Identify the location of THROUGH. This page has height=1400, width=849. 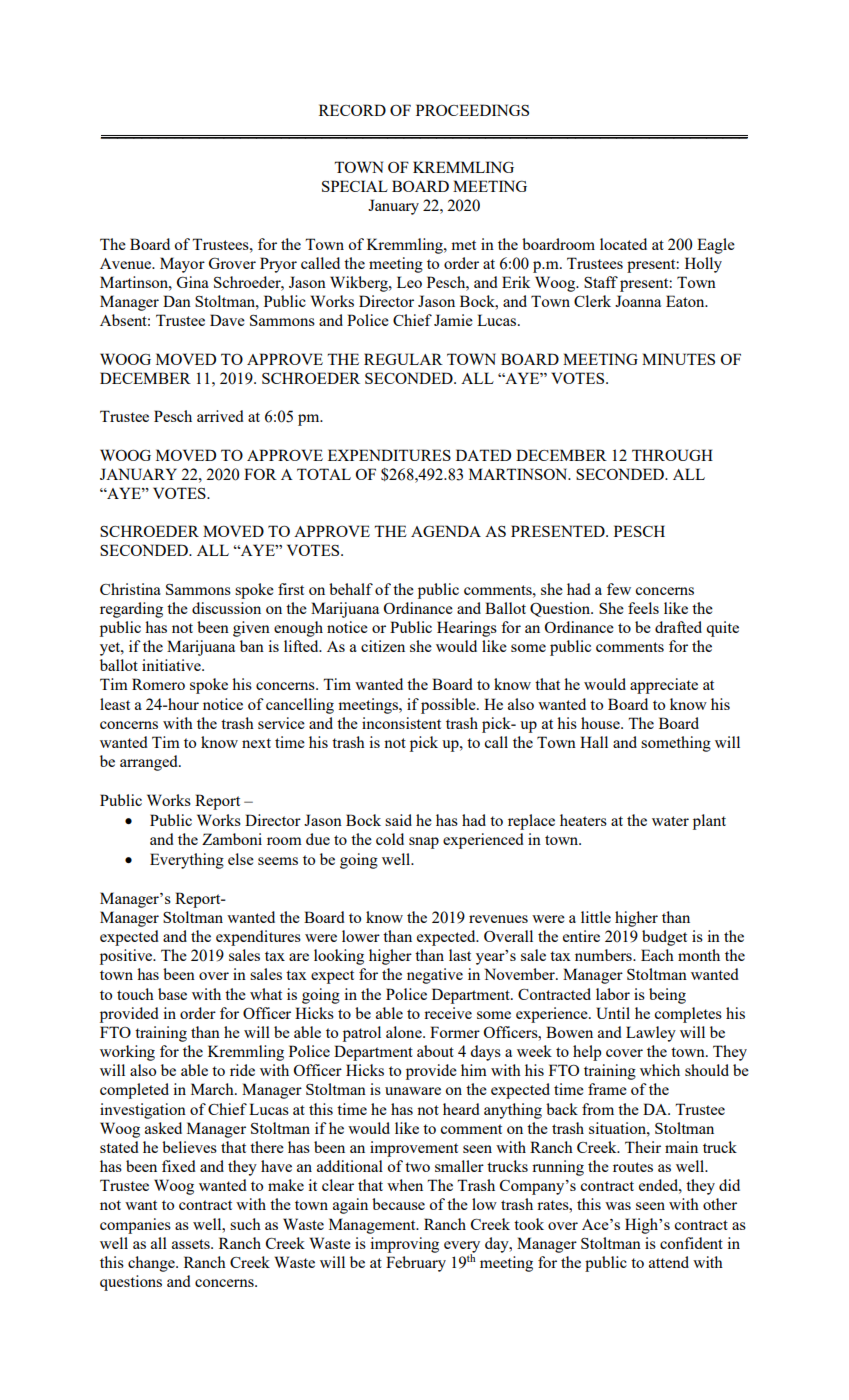
(672, 455).
